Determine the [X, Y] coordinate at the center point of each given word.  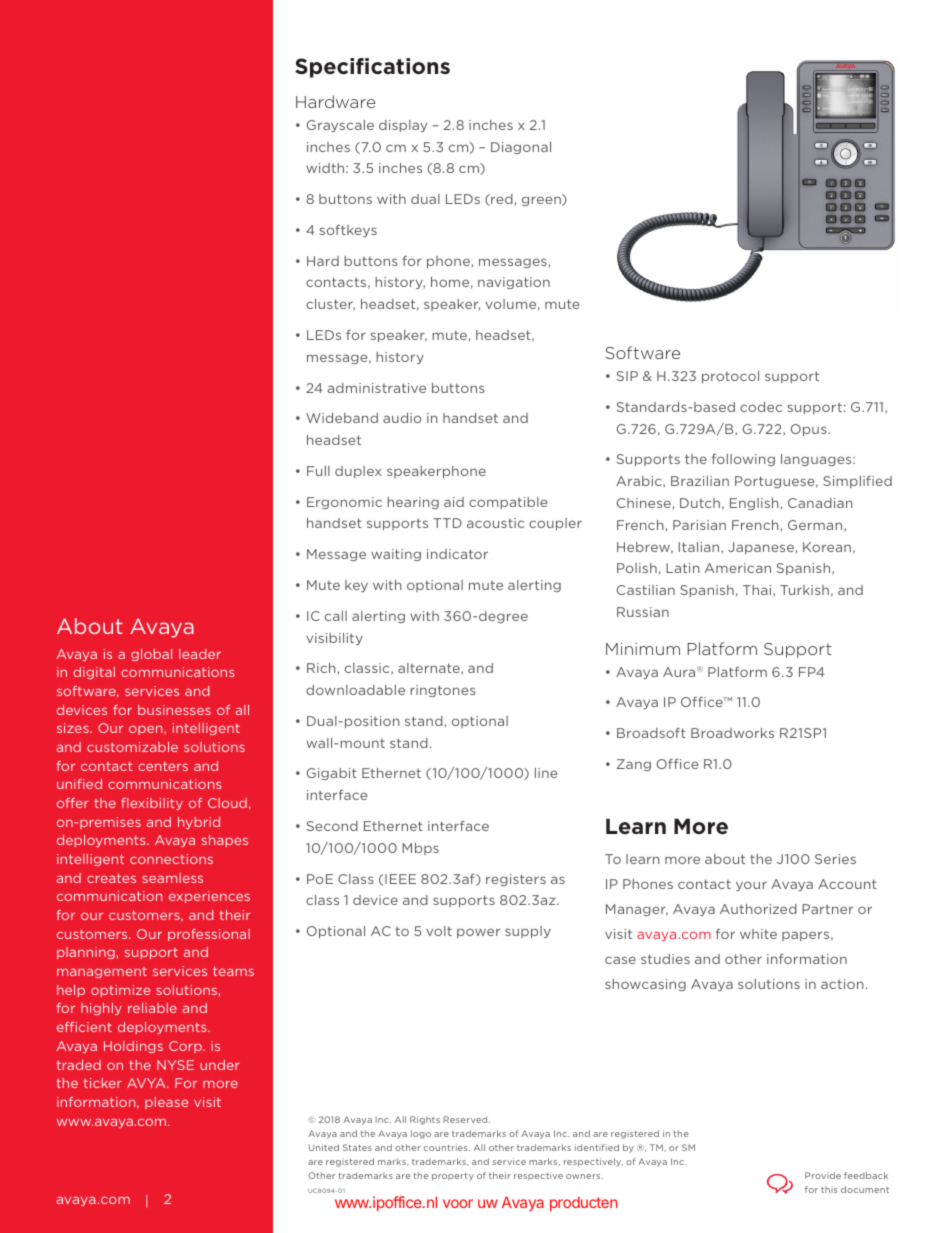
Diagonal [521, 148]
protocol [730, 377]
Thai [758, 591]
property [453, 1177]
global [151, 655]
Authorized [758, 909]
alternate [430, 669]
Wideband [342, 418]
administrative [377, 388]
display [403, 126]
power [478, 933]
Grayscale [340, 126]
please [166, 1103]
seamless [172, 878]
